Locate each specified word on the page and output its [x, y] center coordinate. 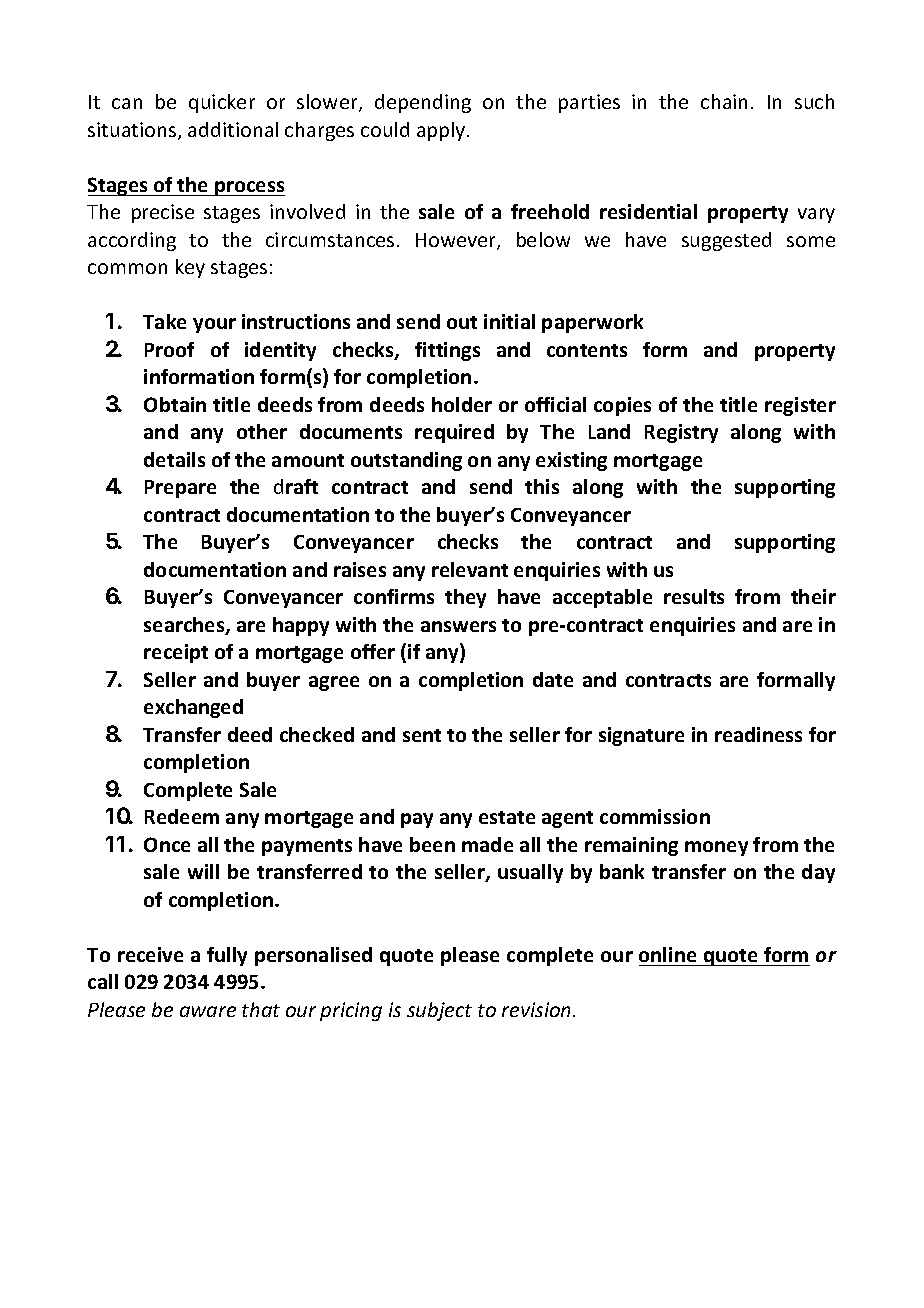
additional [233, 129]
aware [208, 1011]
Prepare [180, 489]
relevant [470, 569]
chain [724, 101]
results [694, 596]
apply [442, 131]
